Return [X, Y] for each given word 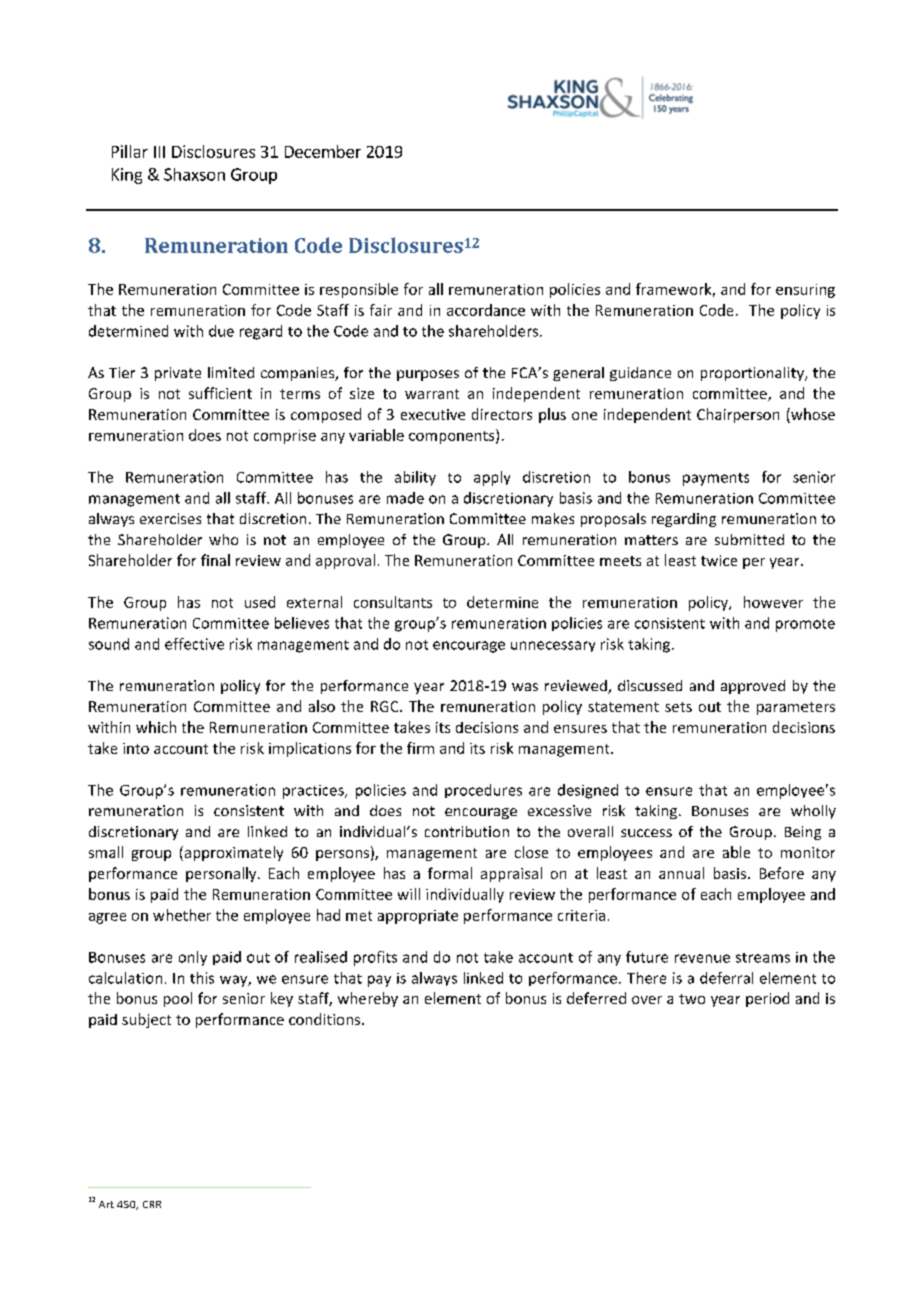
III [159, 152]
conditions [326, 1019]
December [323, 151]
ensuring [805, 291]
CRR [152, 1204]
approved [753, 687]
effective [194, 644]
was [525, 687]
